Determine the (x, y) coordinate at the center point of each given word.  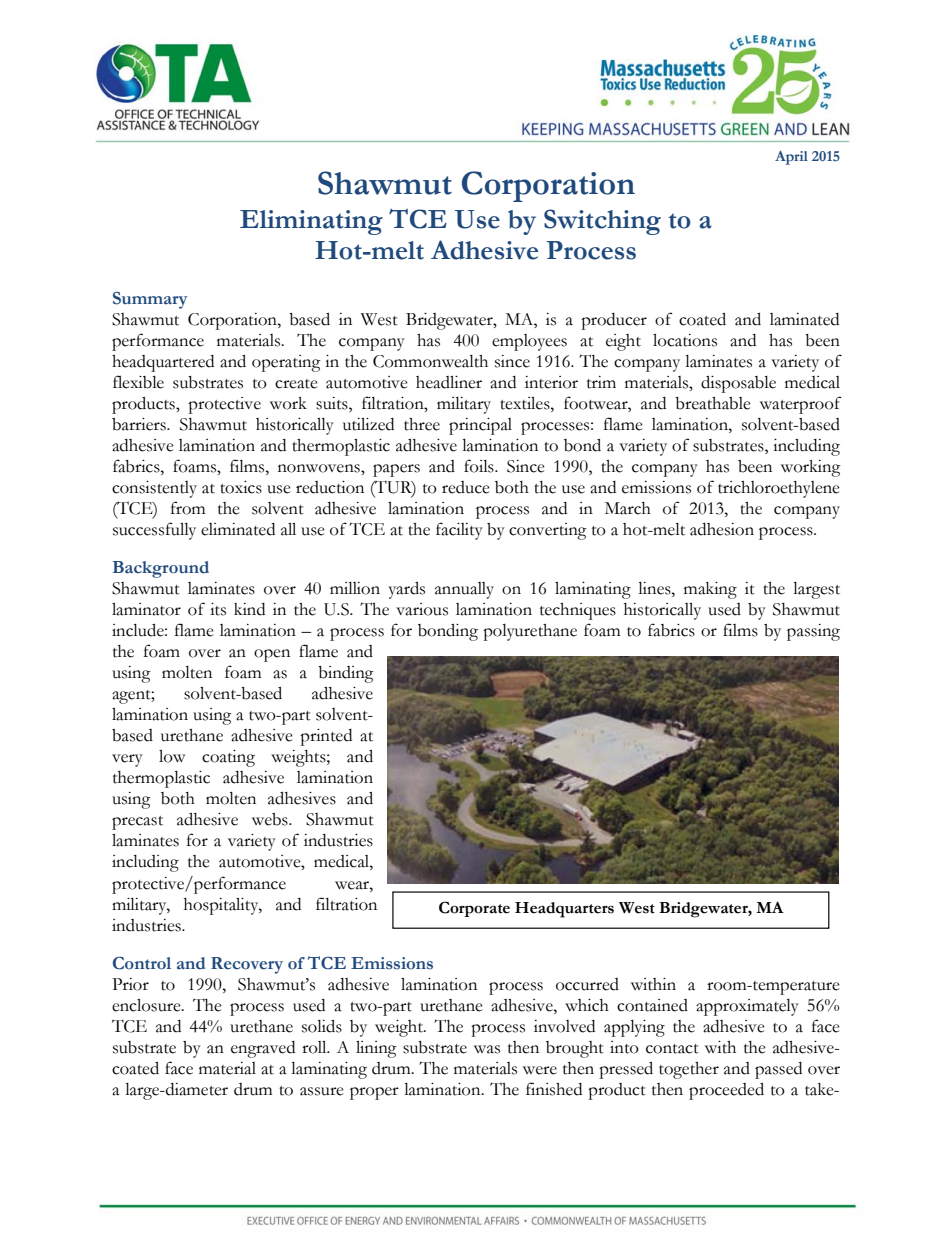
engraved (263, 1049)
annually (464, 590)
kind (249, 609)
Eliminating (311, 222)
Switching (602, 222)
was (487, 1049)
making (710, 590)
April (791, 158)
